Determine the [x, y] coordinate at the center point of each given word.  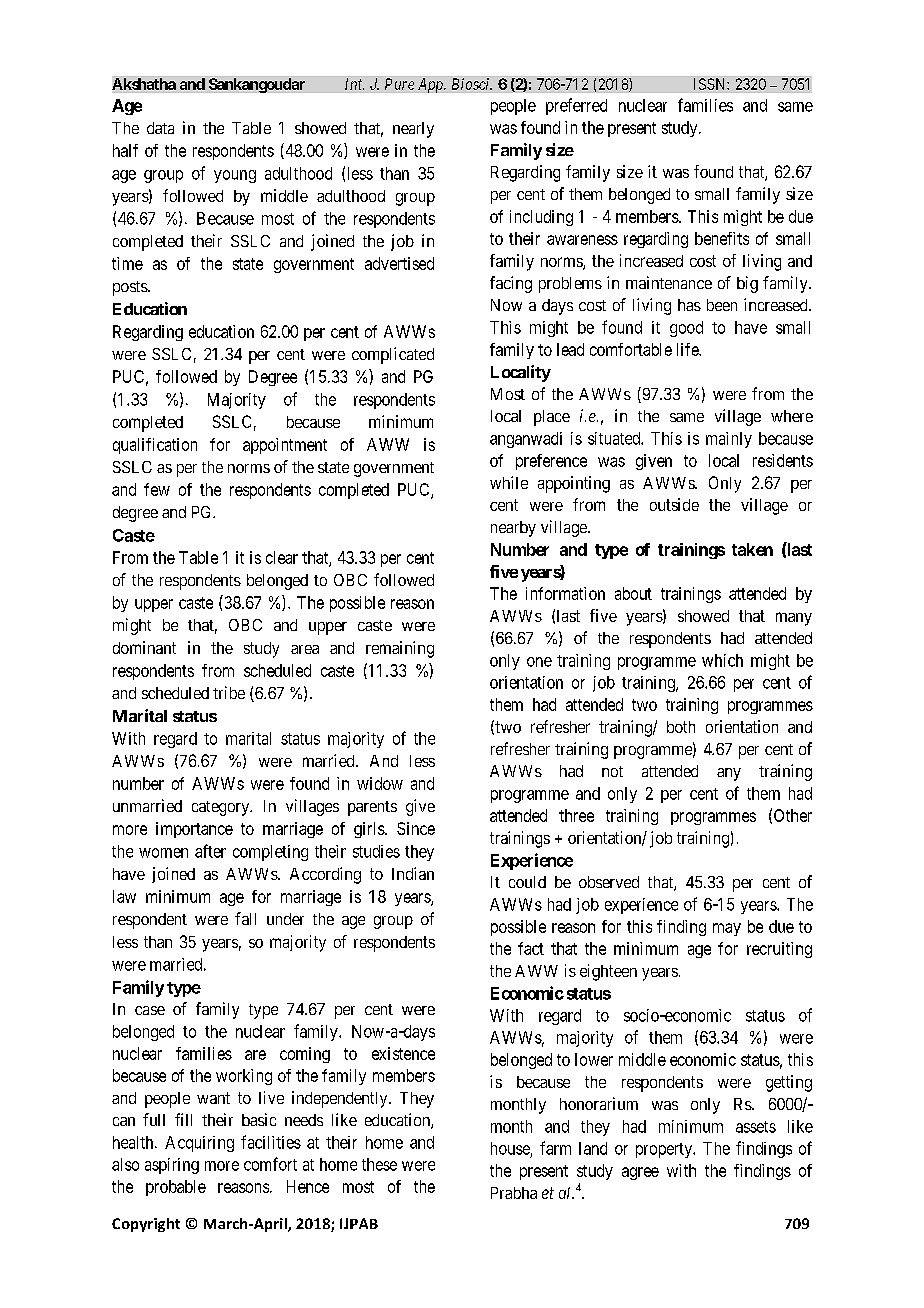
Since [416, 828]
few [157, 489]
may [727, 929]
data [160, 128]
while [509, 482]
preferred [576, 106]
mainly [729, 440]
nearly [413, 130]
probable [176, 1188]
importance [194, 830]
